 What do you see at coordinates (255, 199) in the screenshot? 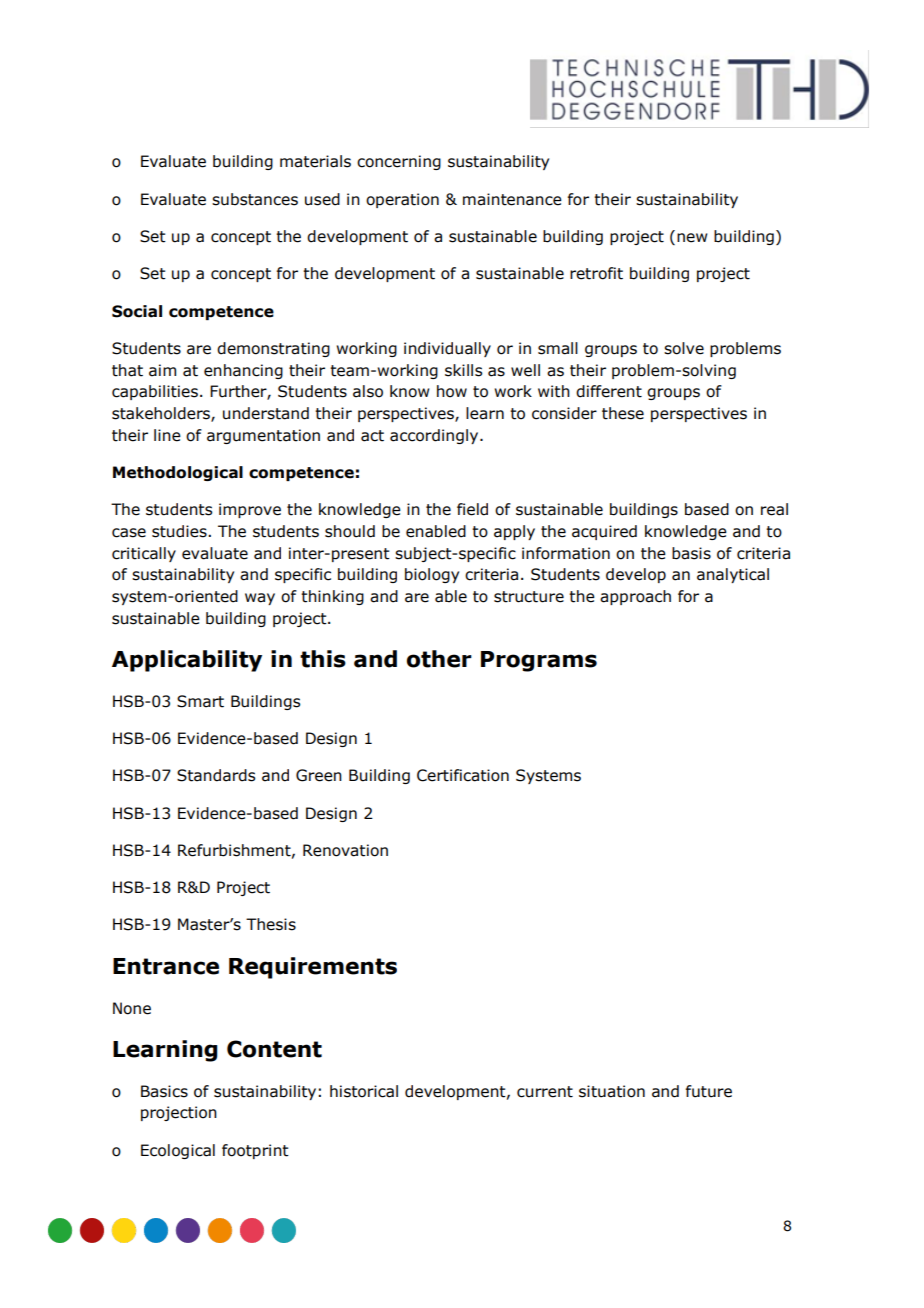
I see `substances` at bounding box center [255, 199].
